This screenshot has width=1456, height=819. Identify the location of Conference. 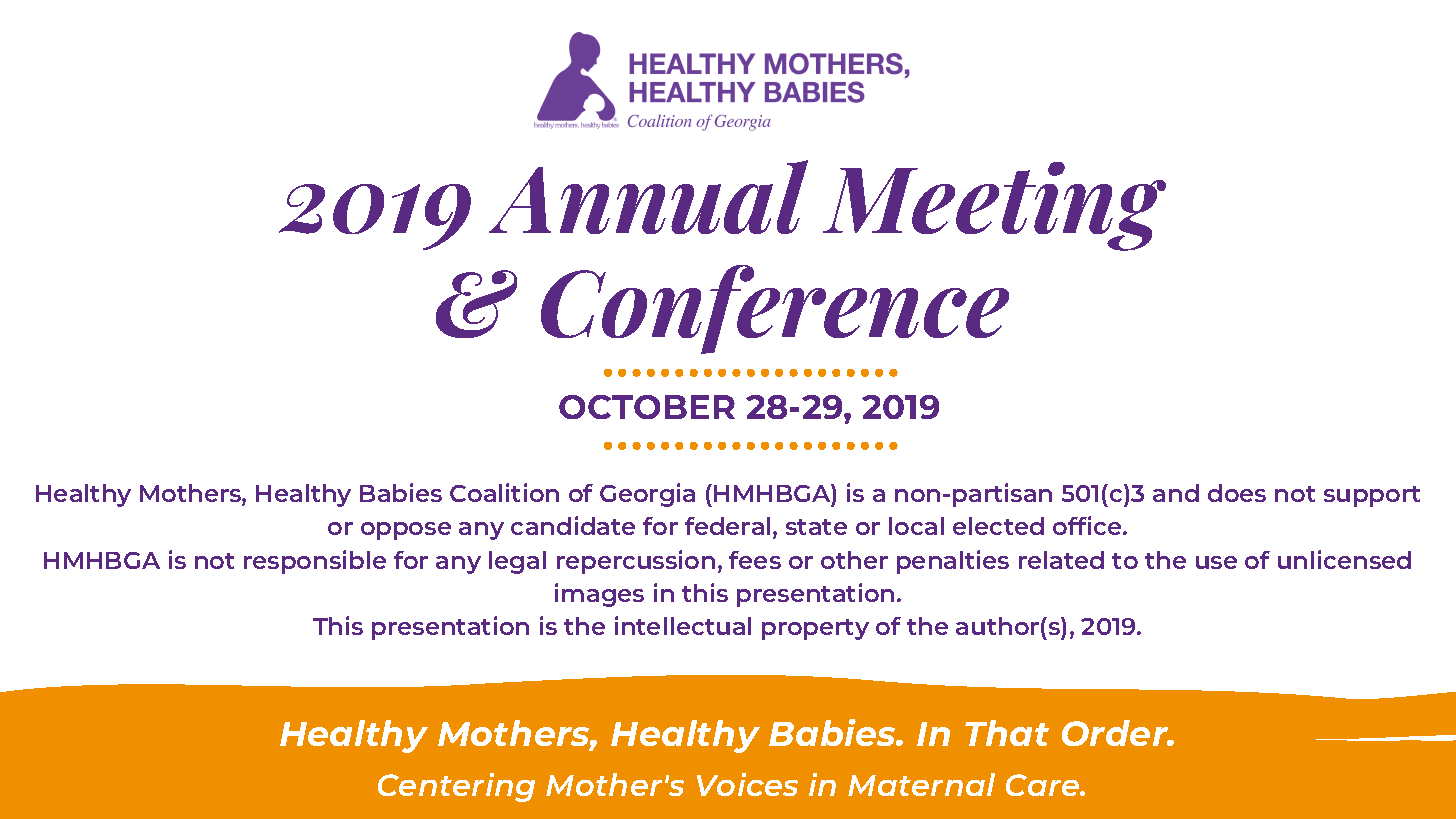
(775, 309).
